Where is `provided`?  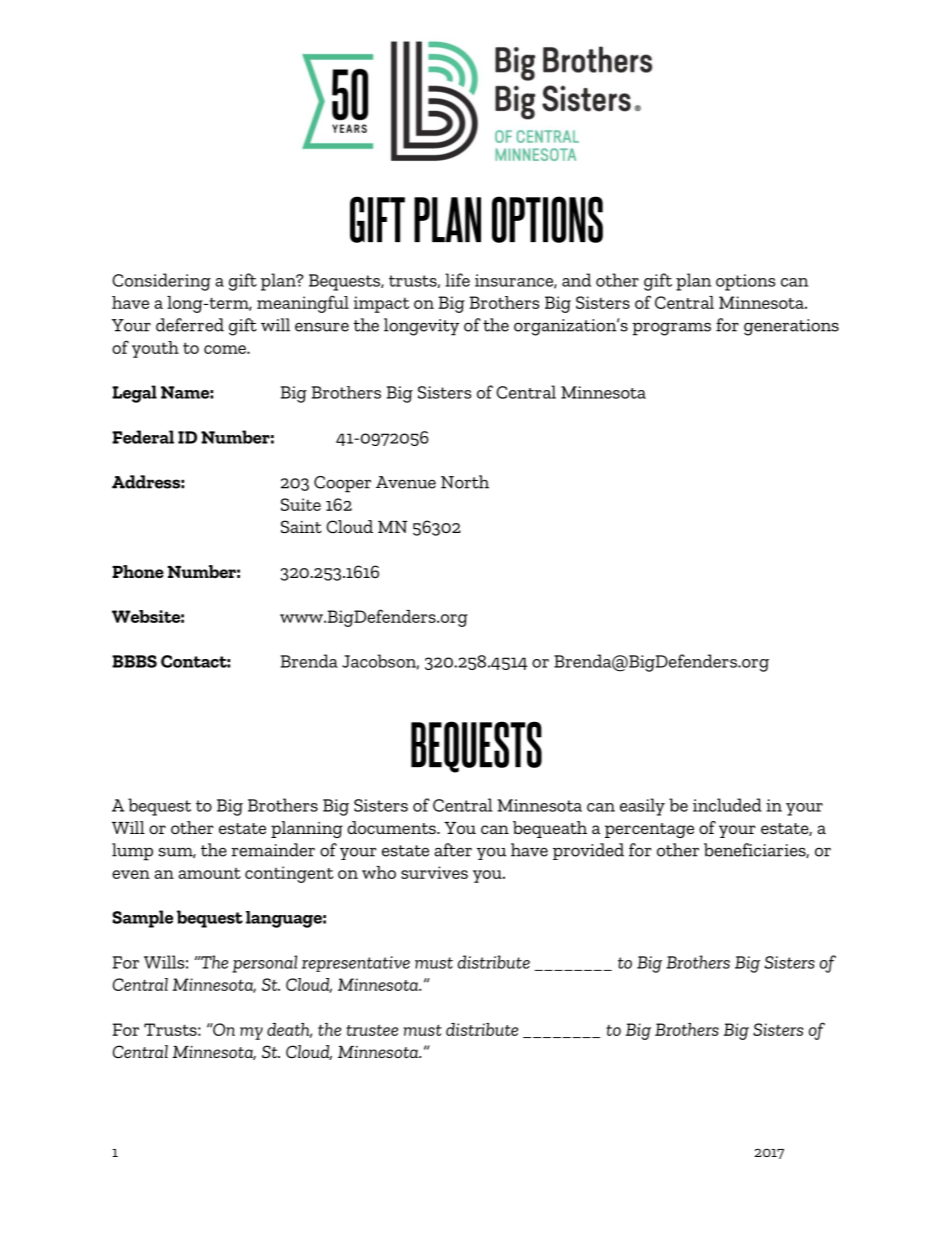
provided is located at coordinates (588, 851).
